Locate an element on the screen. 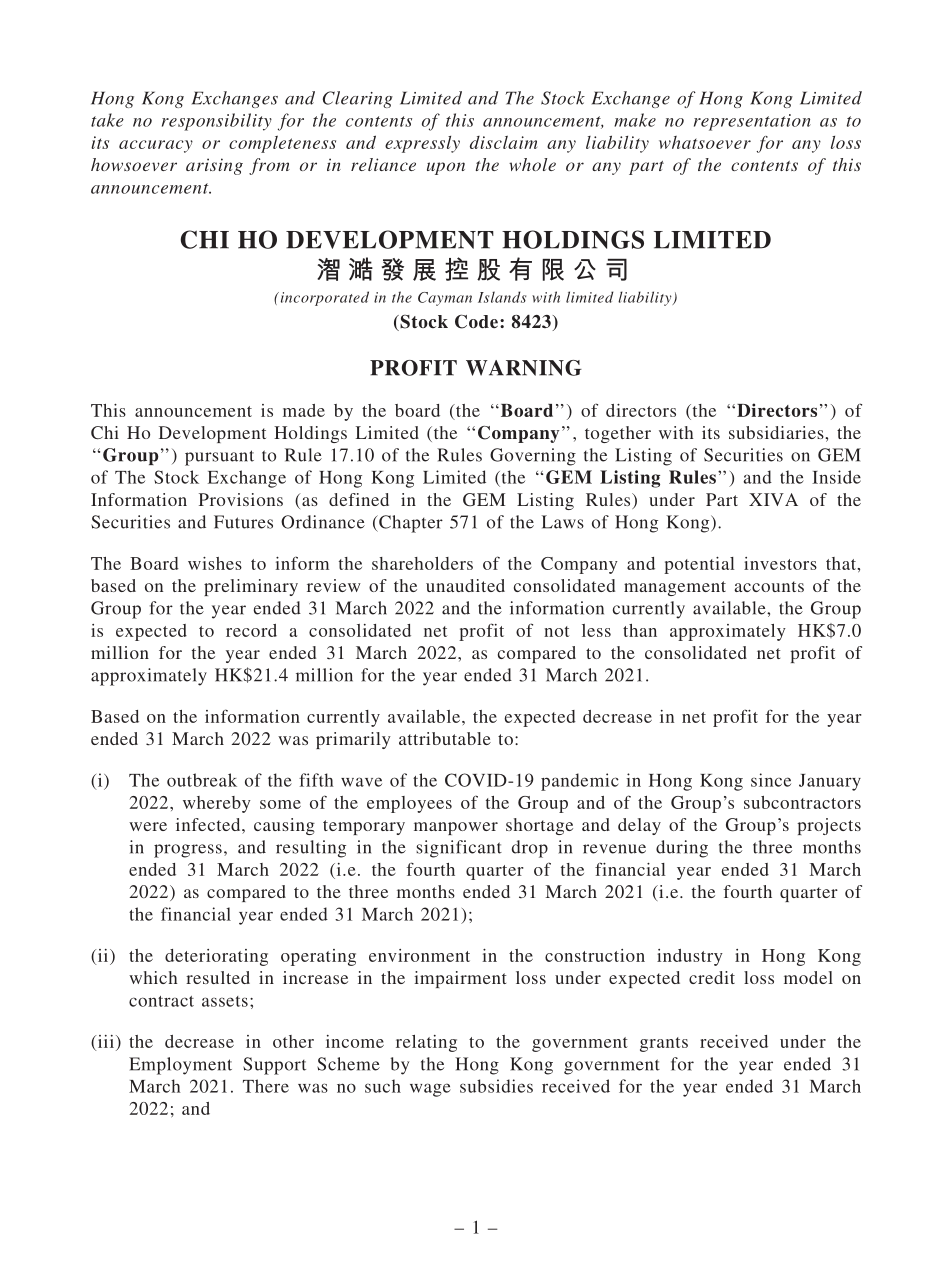  responsibility is located at coordinates (217, 122).
